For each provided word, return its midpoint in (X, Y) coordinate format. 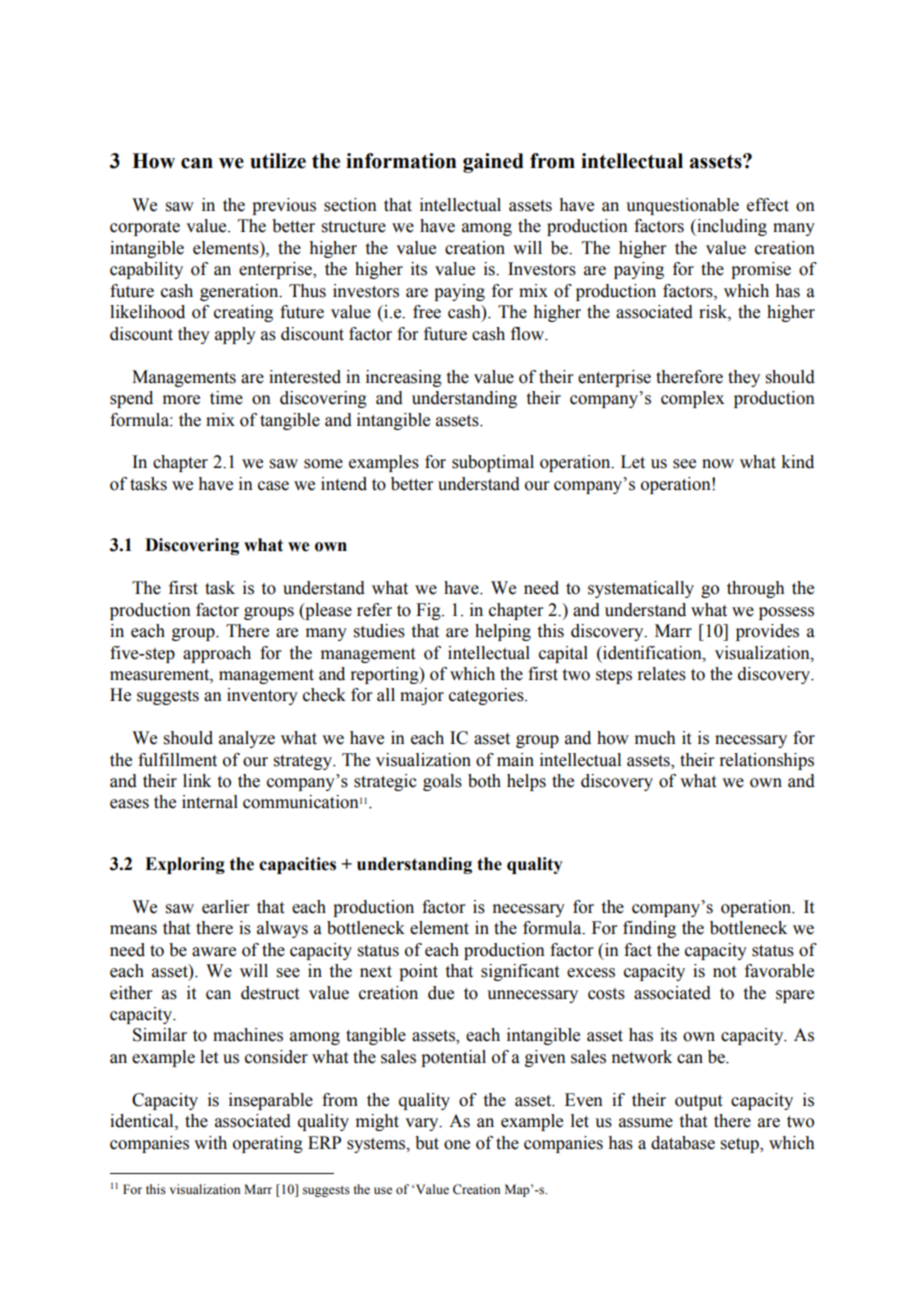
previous (284, 206)
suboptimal (493, 463)
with (210, 1143)
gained (493, 163)
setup (741, 1145)
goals (442, 782)
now (718, 464)
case (273, 486)
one (457, 1145)
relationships (766, 761)
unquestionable (682, 206)
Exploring (185, 865)
